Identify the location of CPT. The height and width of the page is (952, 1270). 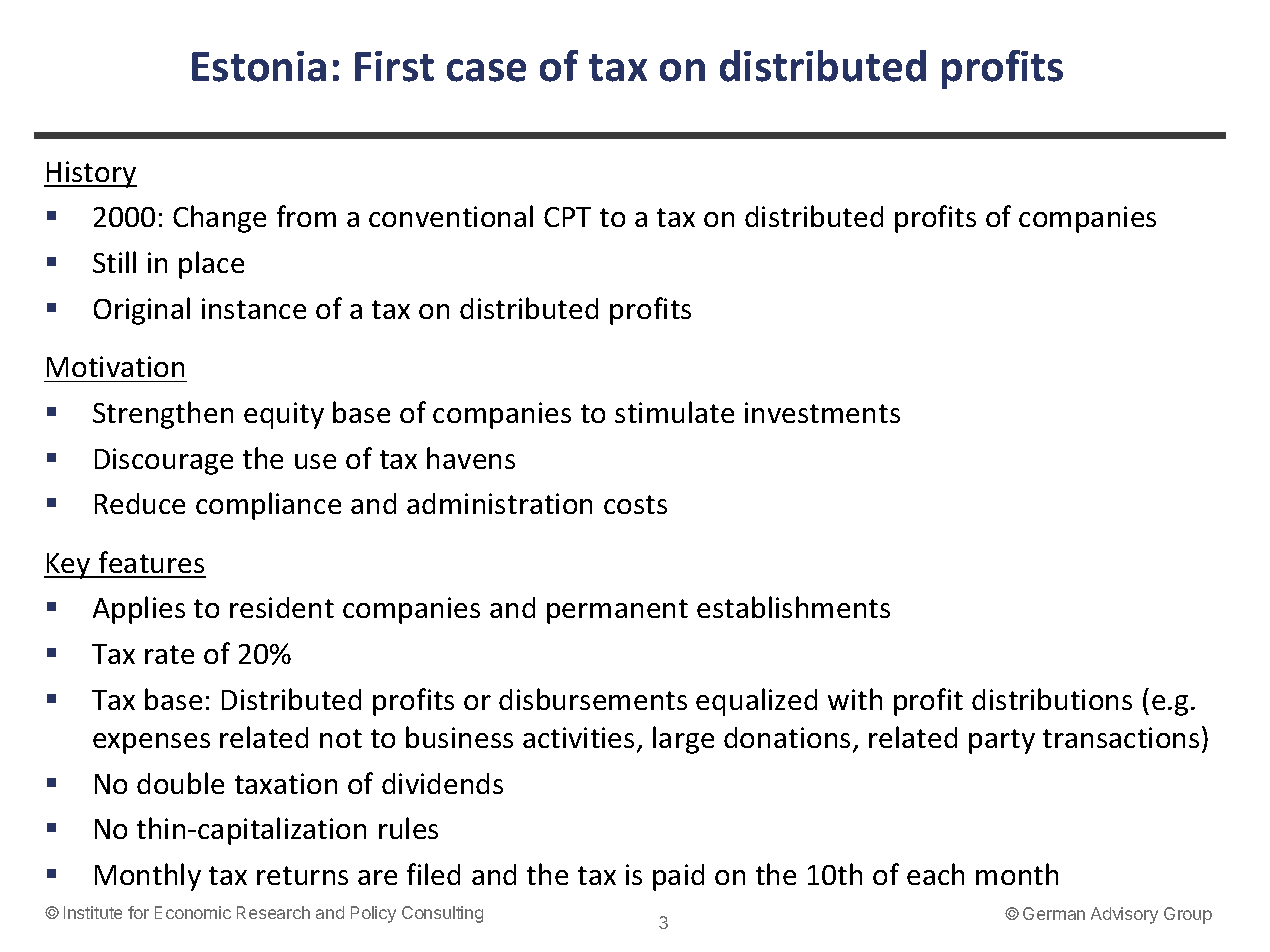
(567, 217).
